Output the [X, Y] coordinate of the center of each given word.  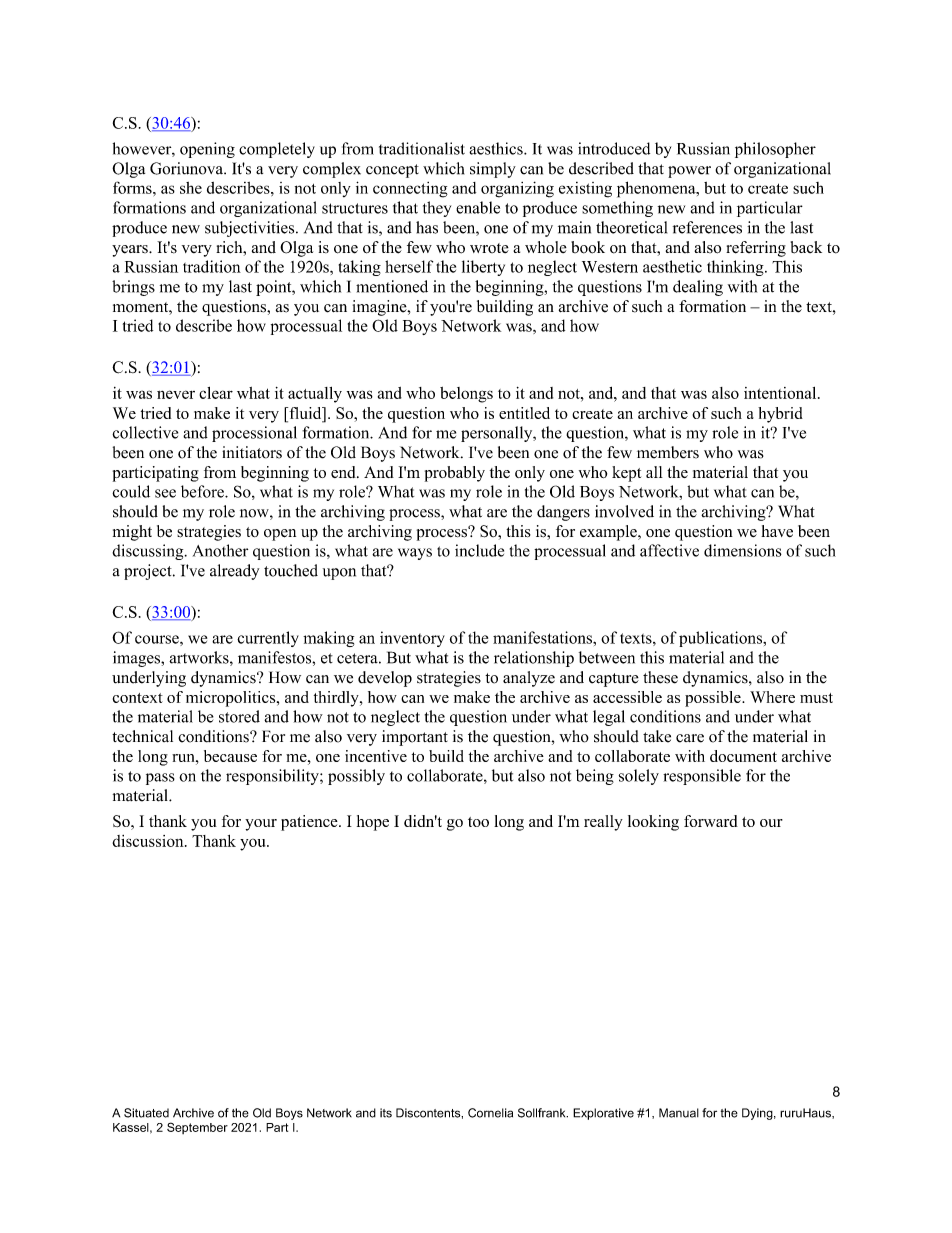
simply [493, 170]
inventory [412, 639]
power [689, 172]
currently [268, 639]
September [197, 1128]
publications [722, 639]
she [191, 188]
